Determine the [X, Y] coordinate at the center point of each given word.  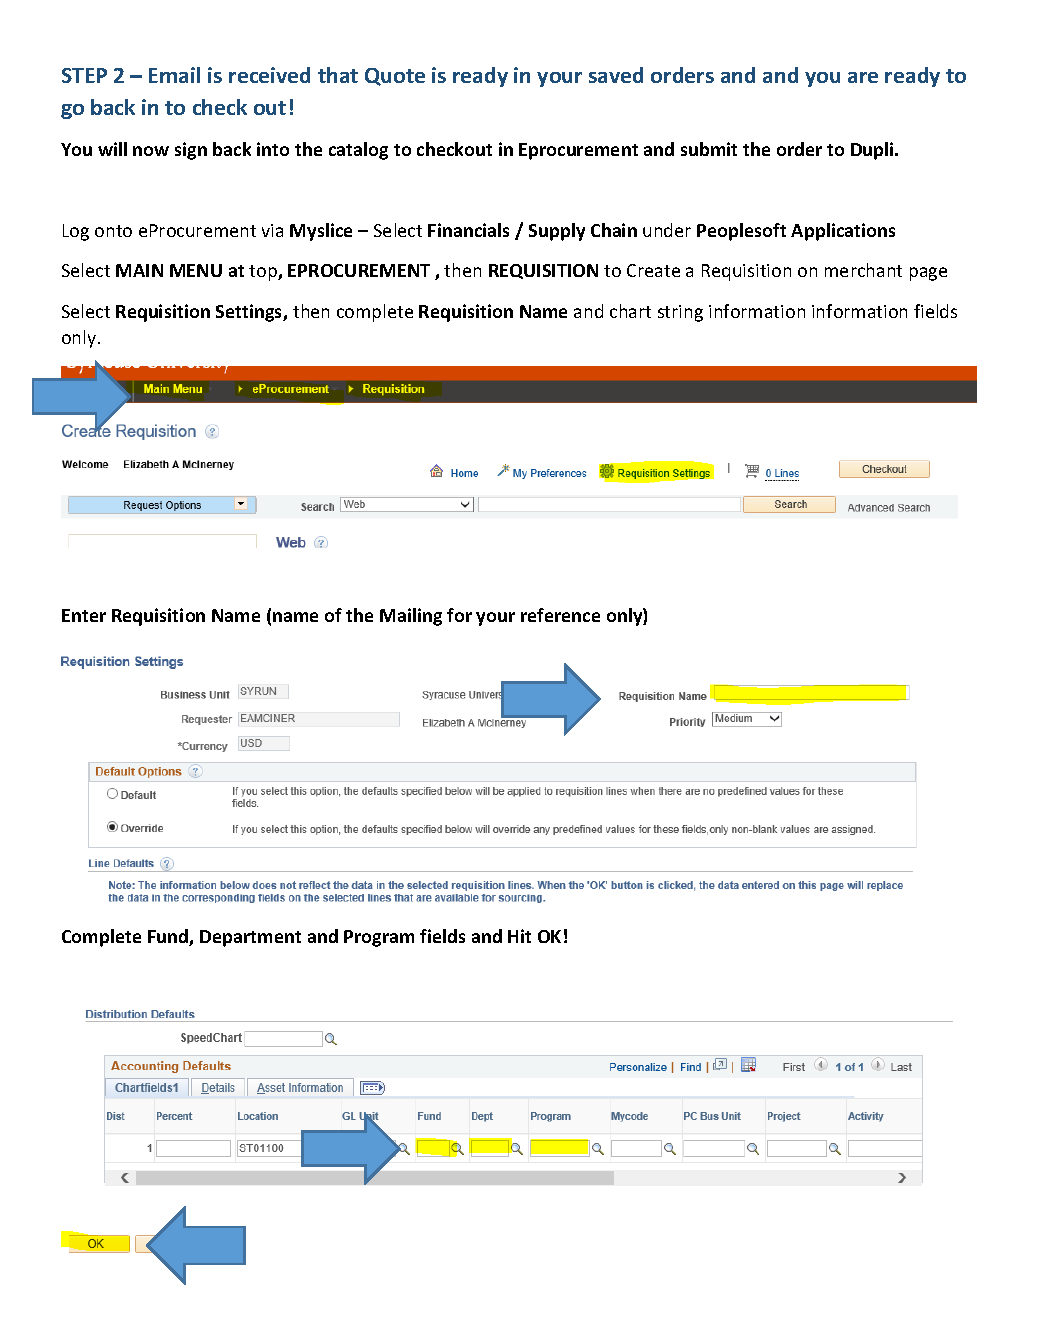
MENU [196, 270]
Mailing [411, 617]
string [680, 313]
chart [630, 311]
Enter [84, 615]
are [863, 77]
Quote [395, 77]
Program [379, 938]
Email [174, 75]
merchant [863, 270]
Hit [519, 936]
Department [250, 938]
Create [653, 270]
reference [560, 615]
